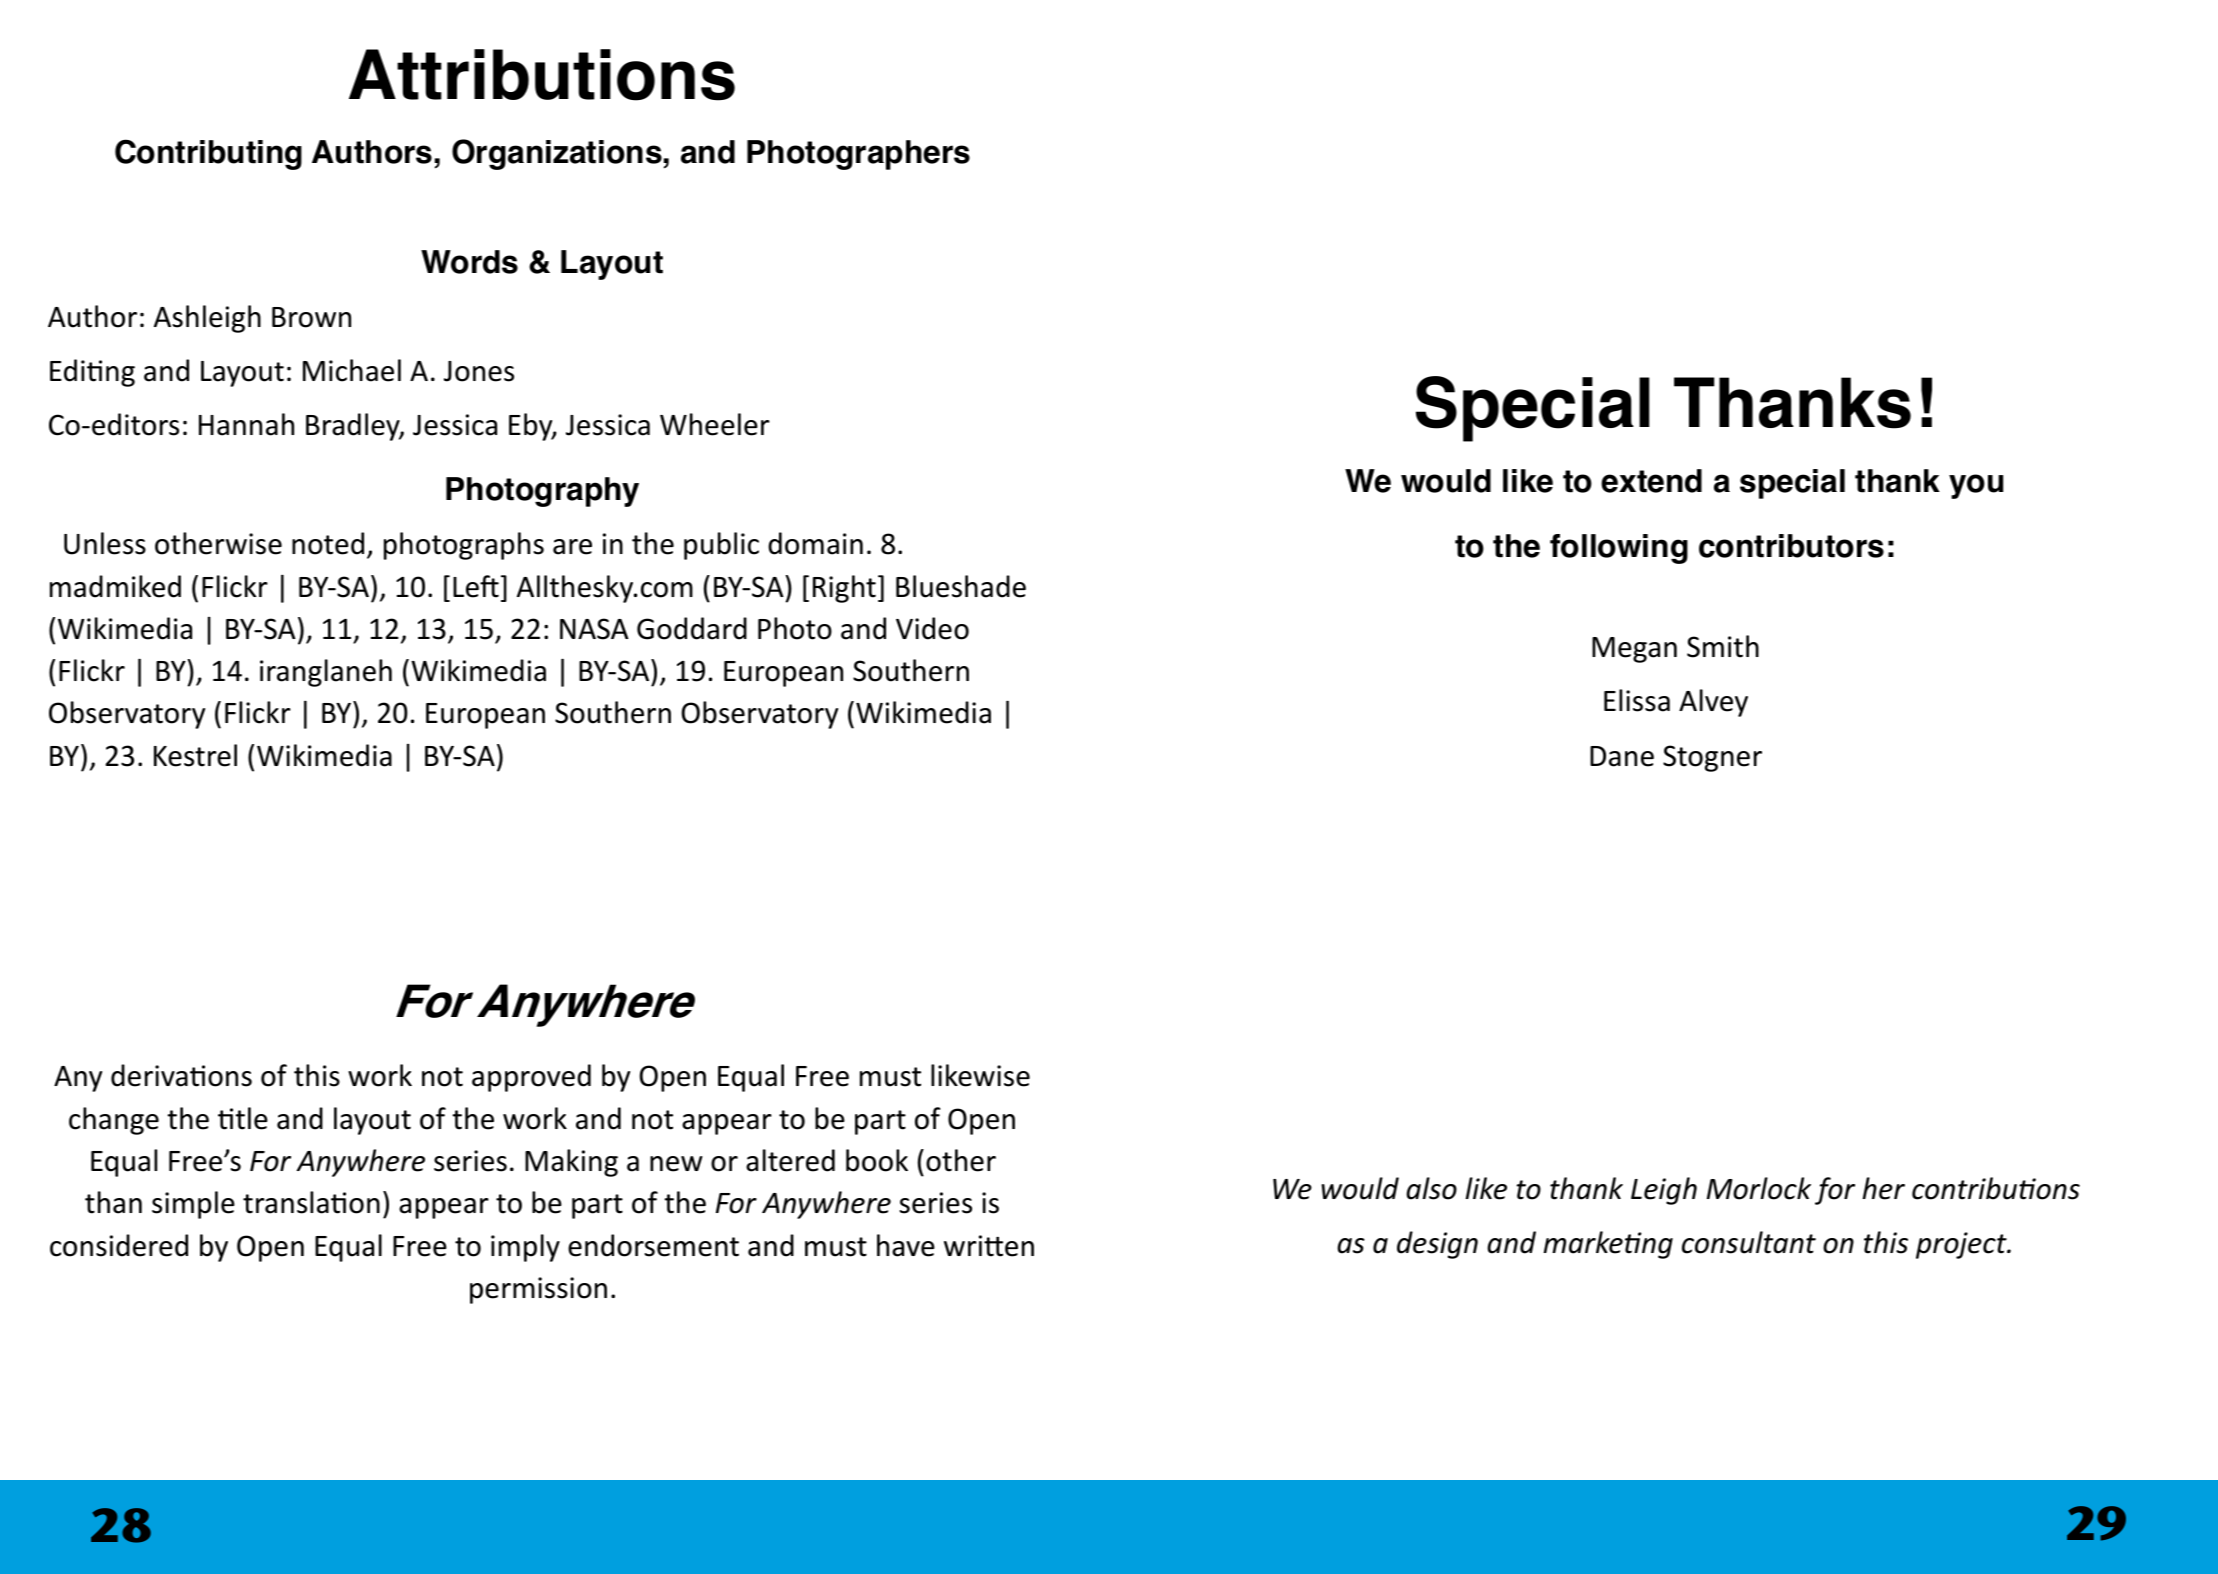 This document has width=2218, height=1574. I want to click on Kestrel, so click(195, 755).
